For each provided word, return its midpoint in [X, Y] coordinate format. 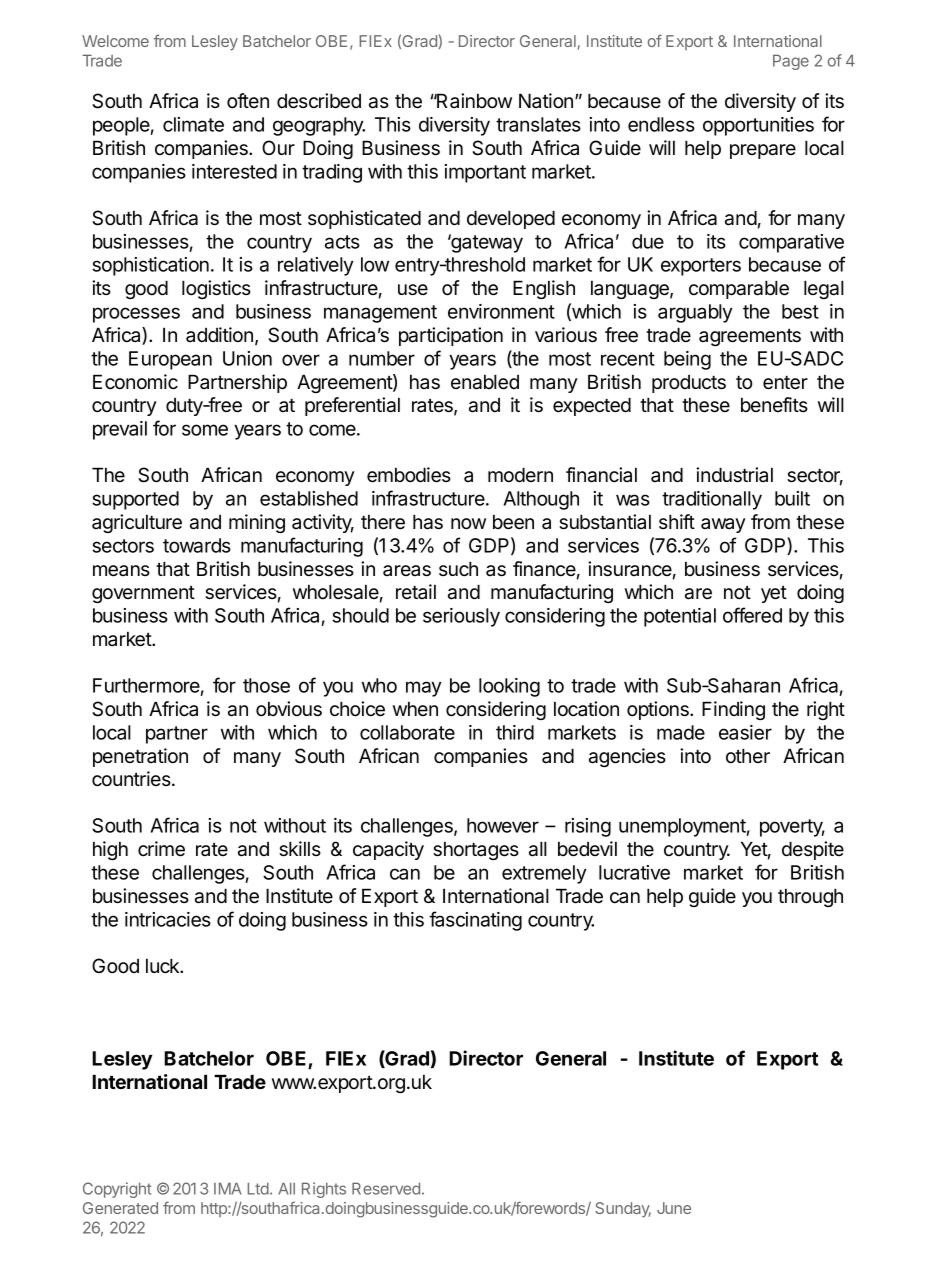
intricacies [168, 919]
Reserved [386, 1188]
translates [538, 124]
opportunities [758, 126]
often [248, 101]
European [170, 360]
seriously [461, 617]
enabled [485, 382]
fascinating [475, 921]
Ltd [258, 1188]
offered [752, 615]
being [687, 360]
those [266, 685]
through [810, 897]
